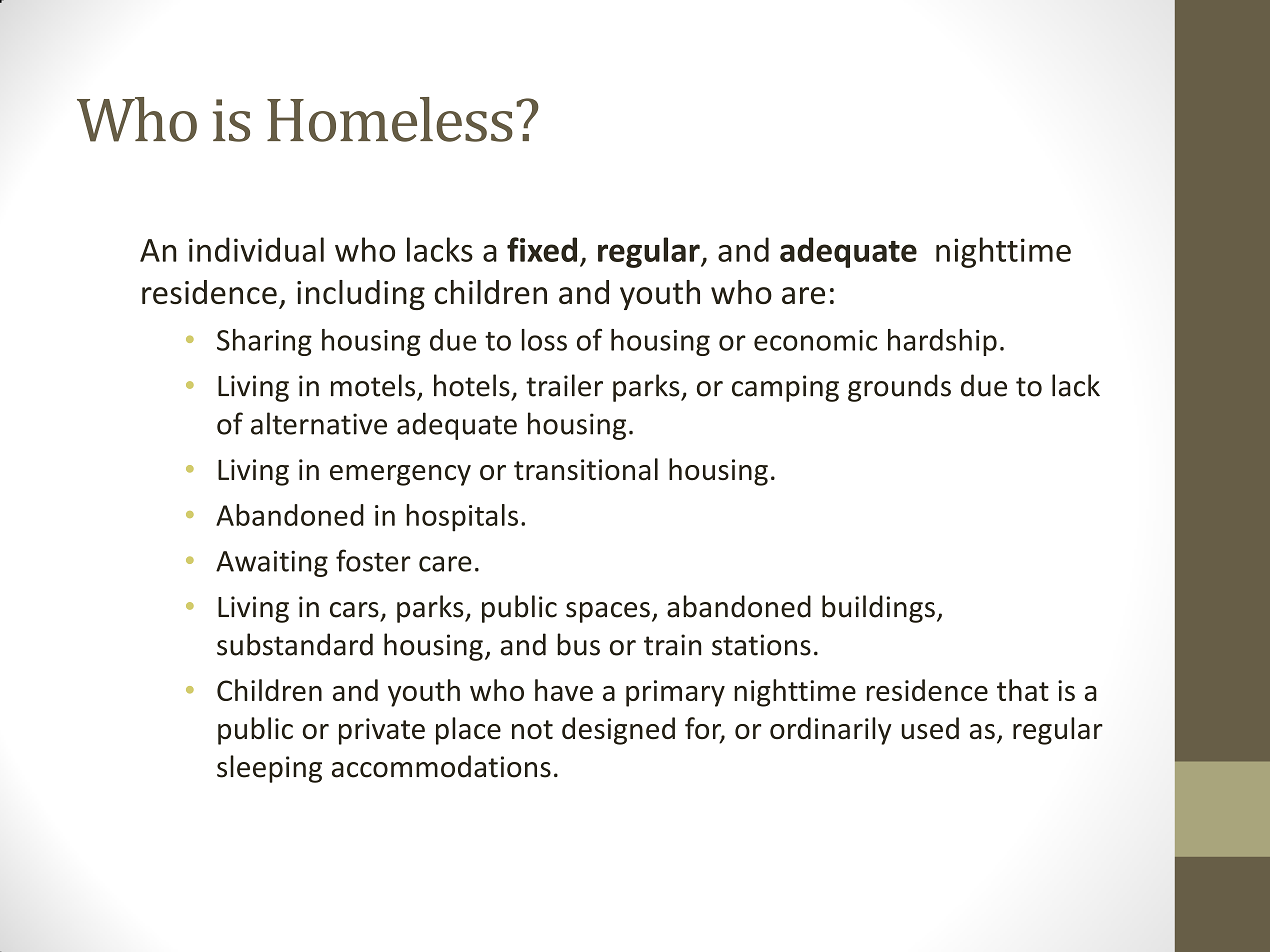  What do you see at coordinates (542, 249) in the screenshot?
I see `fixed` at bounding box center [542, 249].
